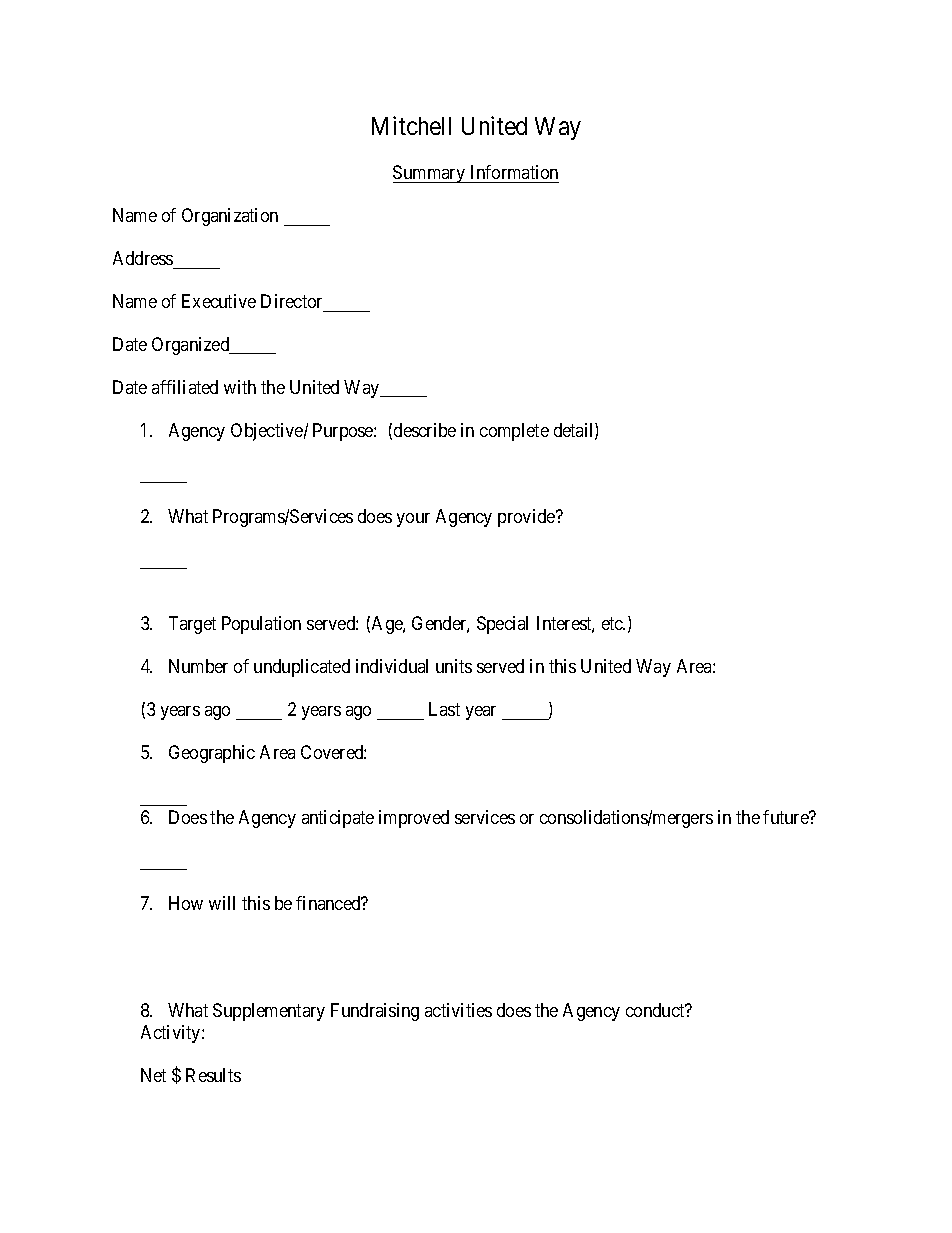 This image has height=1233, width=952. Describe the element at coordinates (414, 819) in the image. I see `improved` at that location.
